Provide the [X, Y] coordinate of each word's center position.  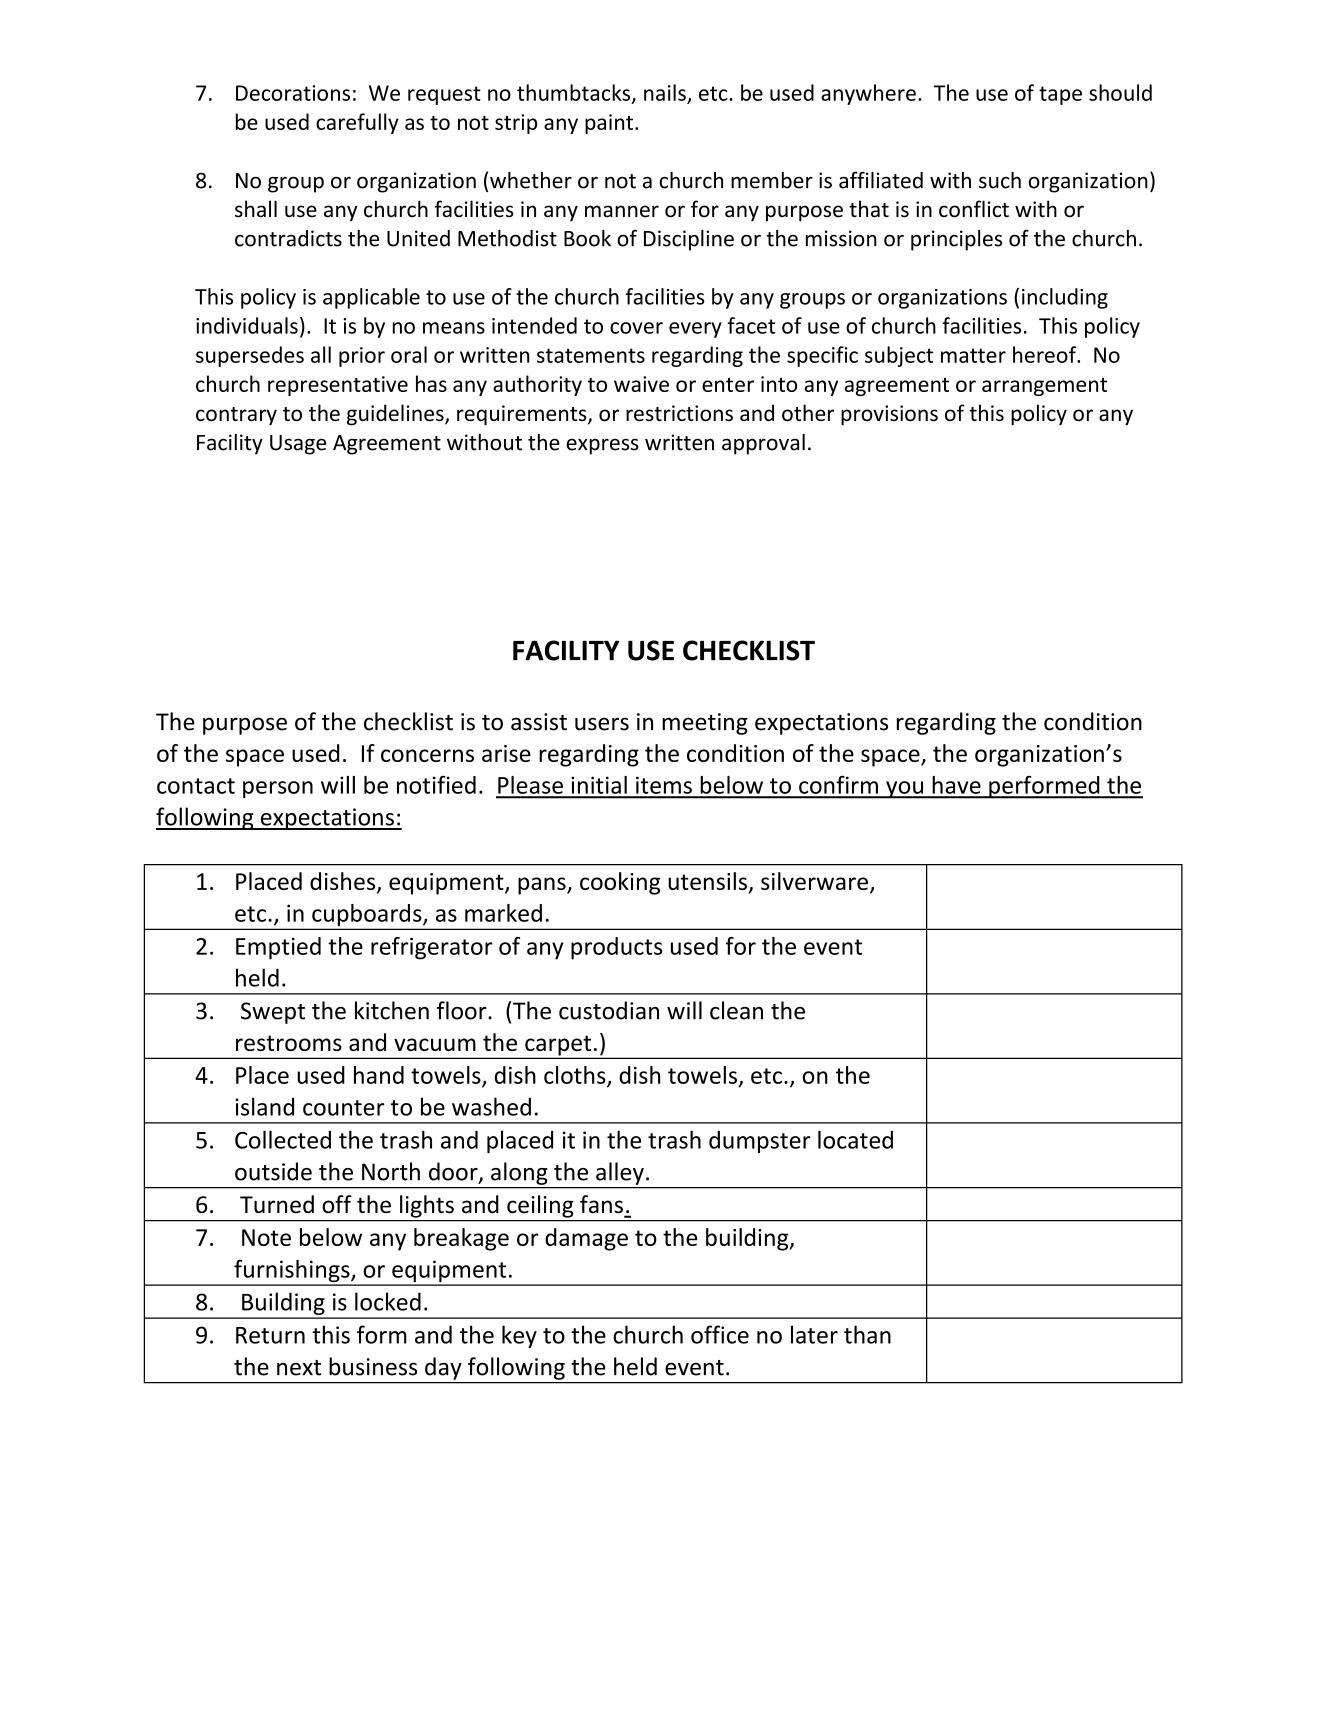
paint [609, 124]
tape [1060, 95]
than [867, 1334]
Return [270, 1335]
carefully [357, 123]
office [720, 1334]
